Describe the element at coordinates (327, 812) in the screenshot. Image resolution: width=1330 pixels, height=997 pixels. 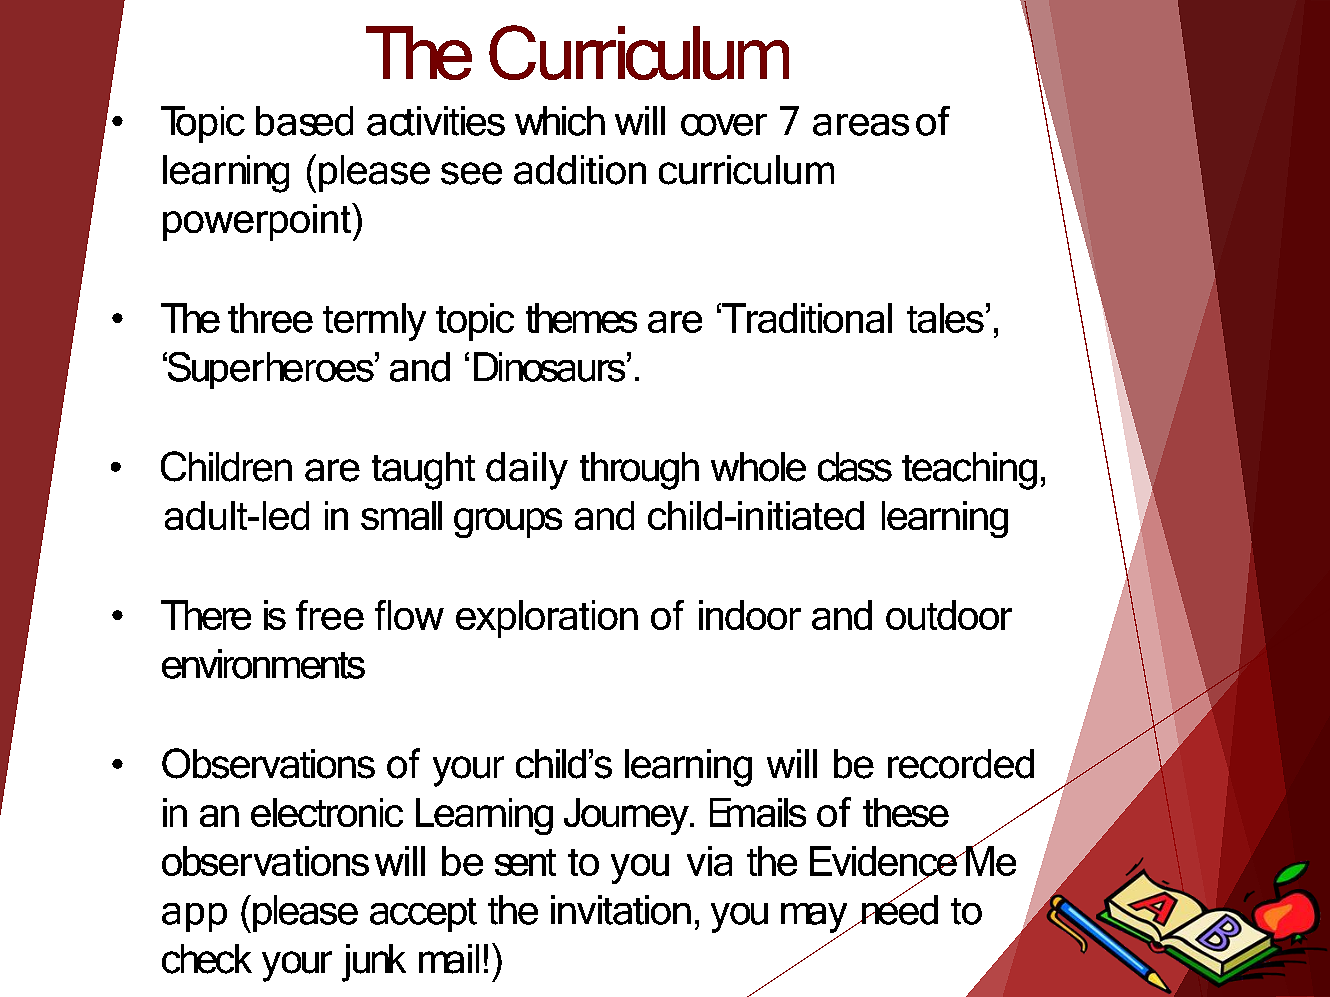
I see `electronic` at that location.
